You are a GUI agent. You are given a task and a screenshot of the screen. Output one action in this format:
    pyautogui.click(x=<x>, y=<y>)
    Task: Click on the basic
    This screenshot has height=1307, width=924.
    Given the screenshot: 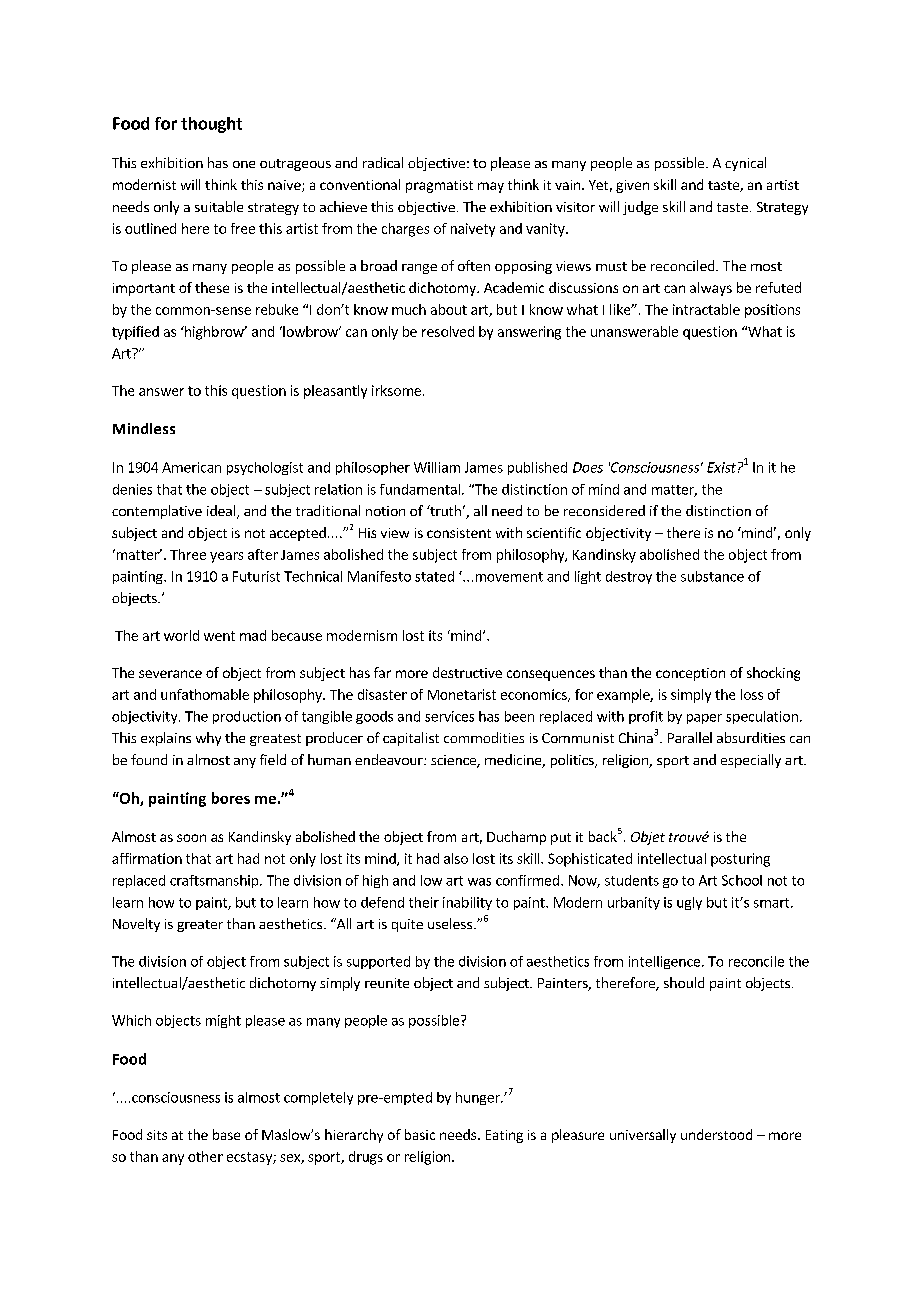 What is the action you would take?
    pyautogui.click(x=420, y=1134)
